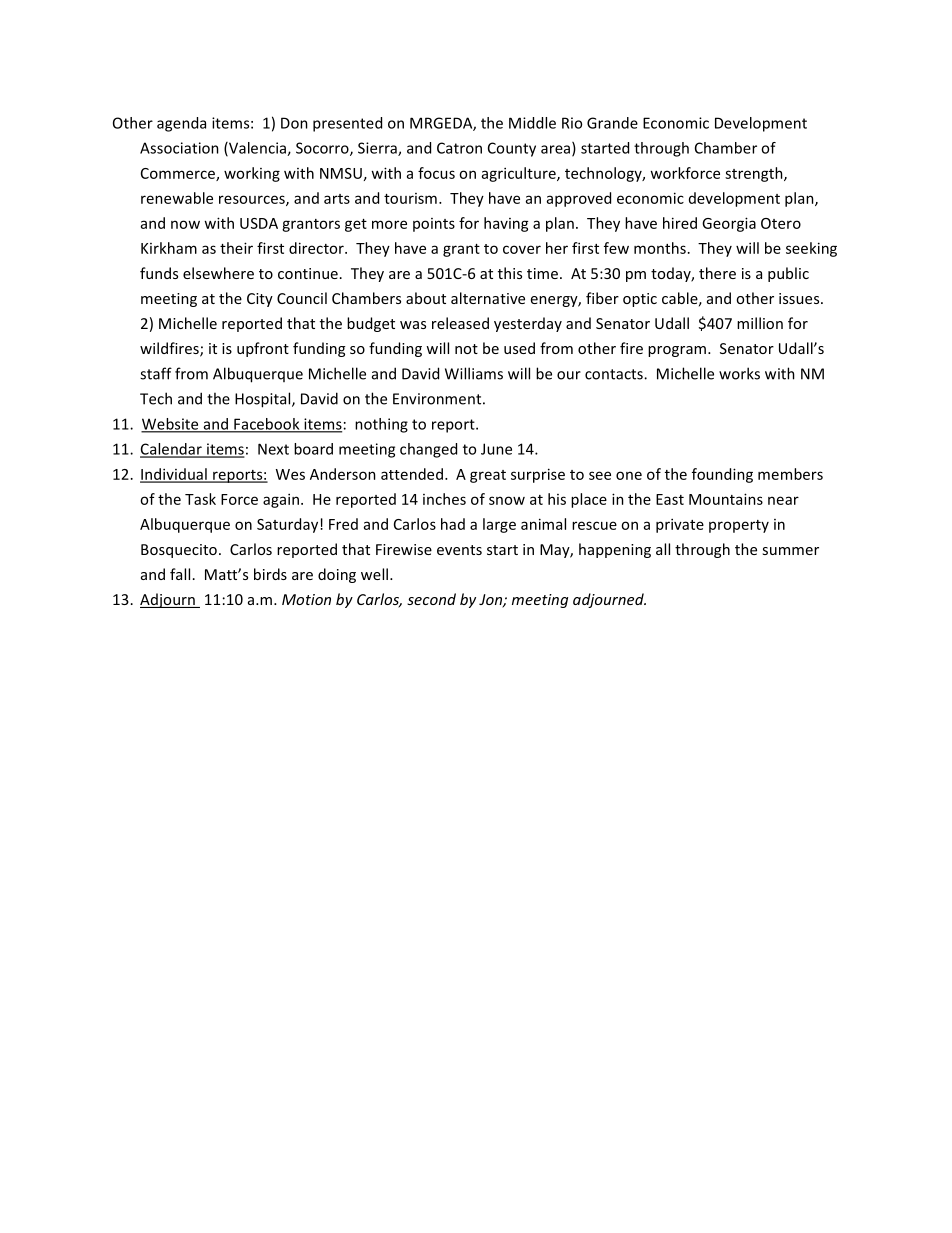 Image resolution: width=952 pixels, height=1233 pixels. What do you see at coordinates (496, 449) in the screenshot?
I see `June` at bounding box center [496, 449].
